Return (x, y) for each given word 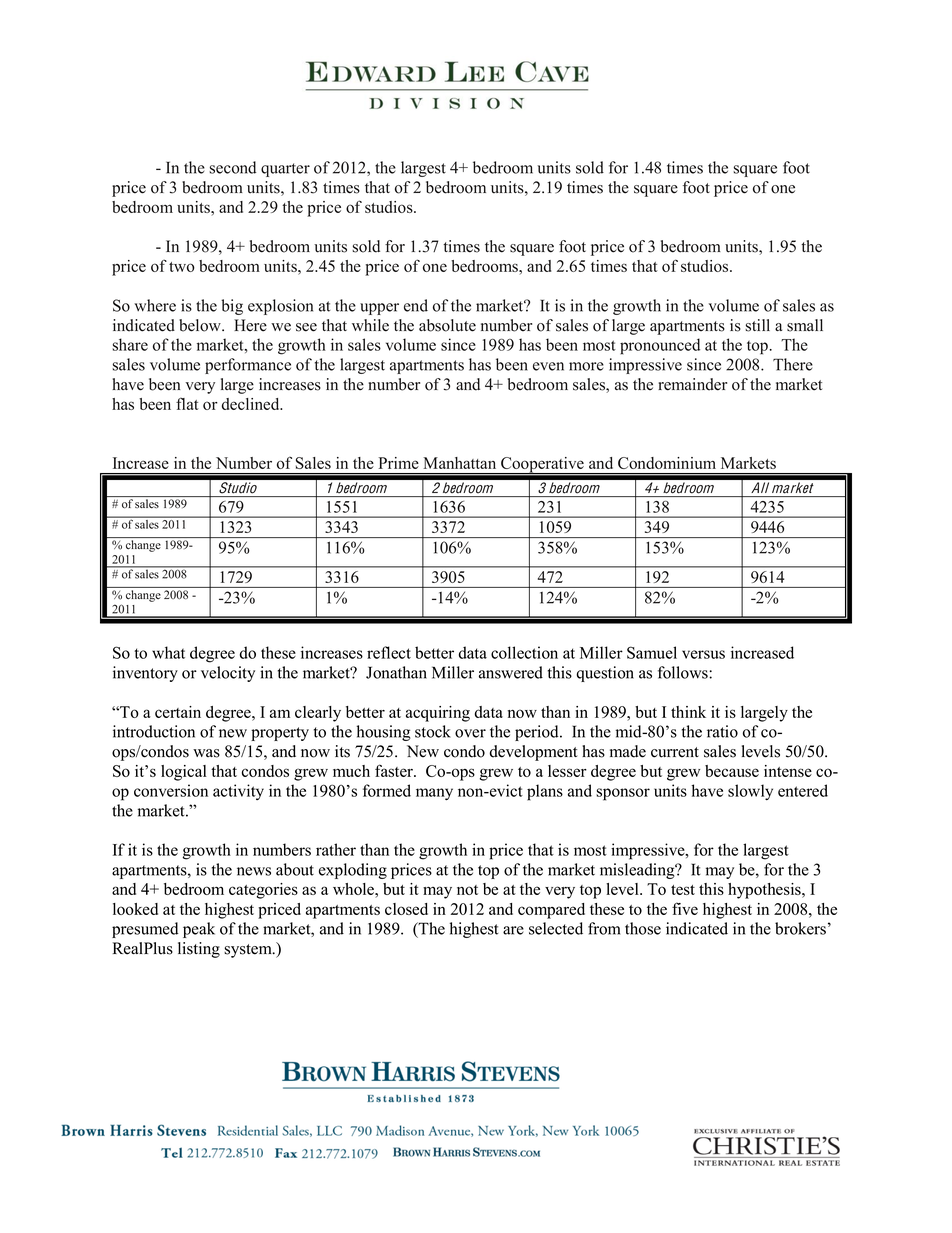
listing (199, 950)
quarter (285, 170)
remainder (692, 384)
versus (703, 654)
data (473, 652)
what (168, 652)
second (232, 167)
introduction (154, 731)
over (470, 733)
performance (248, 366)
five (685, 908)
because (732, 771)
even (548, 366)
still (757, 325)
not (467, 890)
